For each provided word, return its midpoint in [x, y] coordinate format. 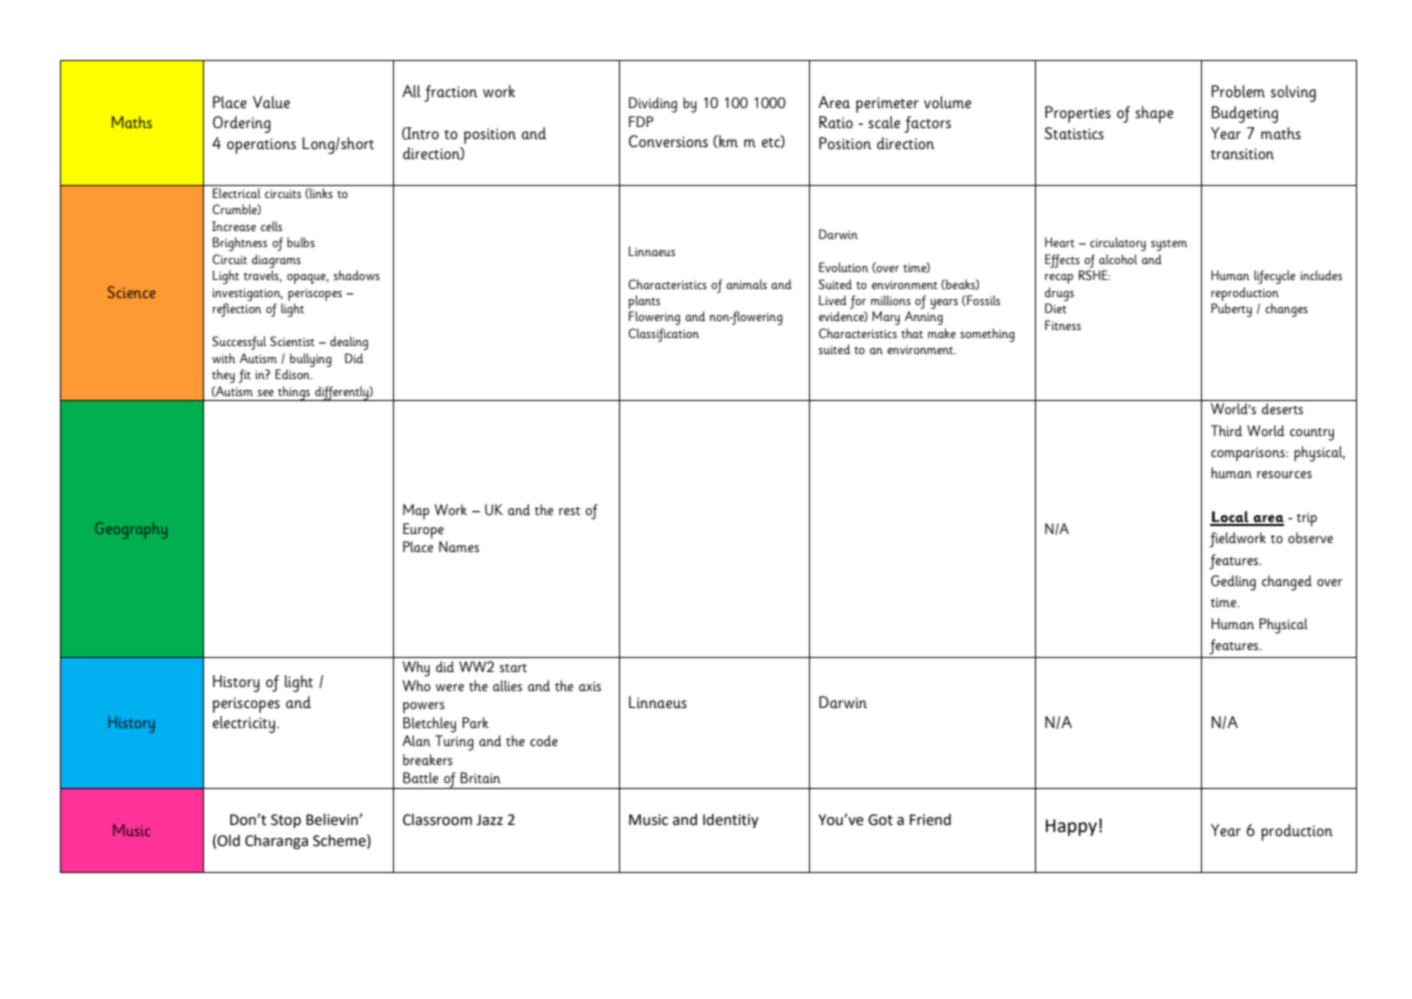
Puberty [1231, 310]
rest [569, 511]
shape [1154, 114]
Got [880, 820]
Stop [286, 821]
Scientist [292, 341]
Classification [663, 335]
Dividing [653, 105]
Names [459, 547]
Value [271, 102]
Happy [1071, 827]
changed [1287, 583]
